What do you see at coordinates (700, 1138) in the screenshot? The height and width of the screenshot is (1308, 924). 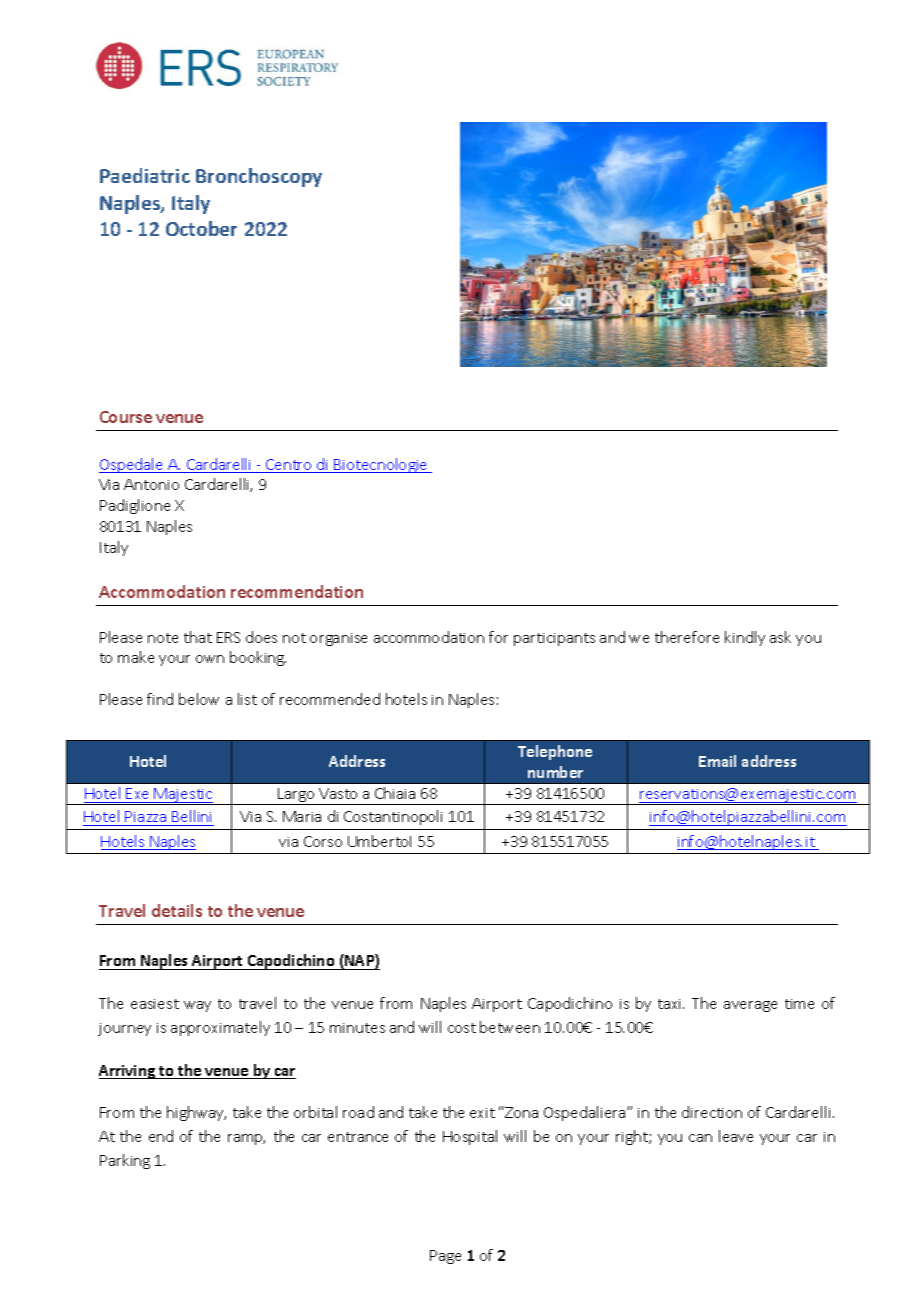 I see `can` at bounding box center [700, 1138].
